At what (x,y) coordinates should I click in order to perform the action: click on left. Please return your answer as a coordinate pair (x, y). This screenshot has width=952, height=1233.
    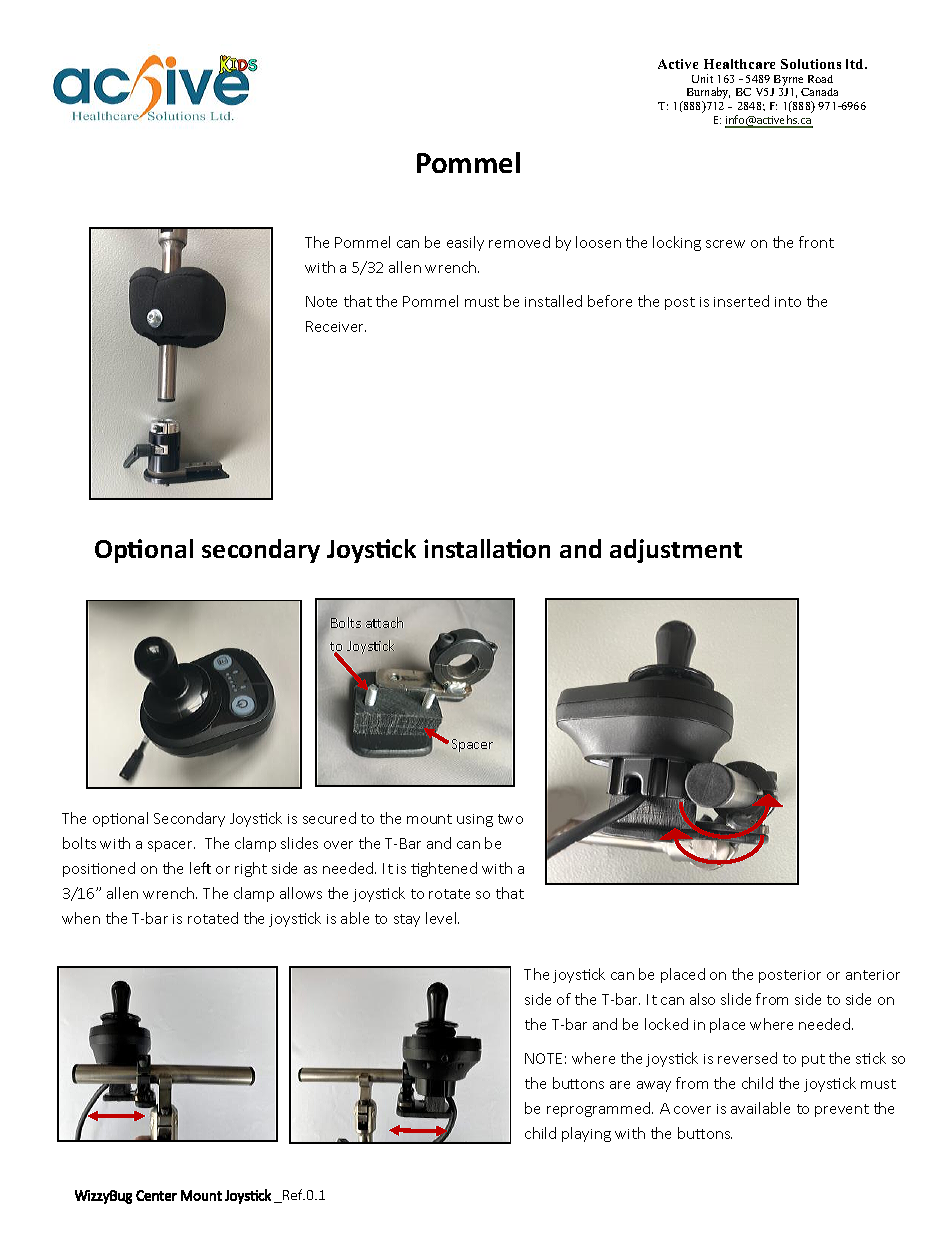
    Looking at the image, I should click on (200, 868).
